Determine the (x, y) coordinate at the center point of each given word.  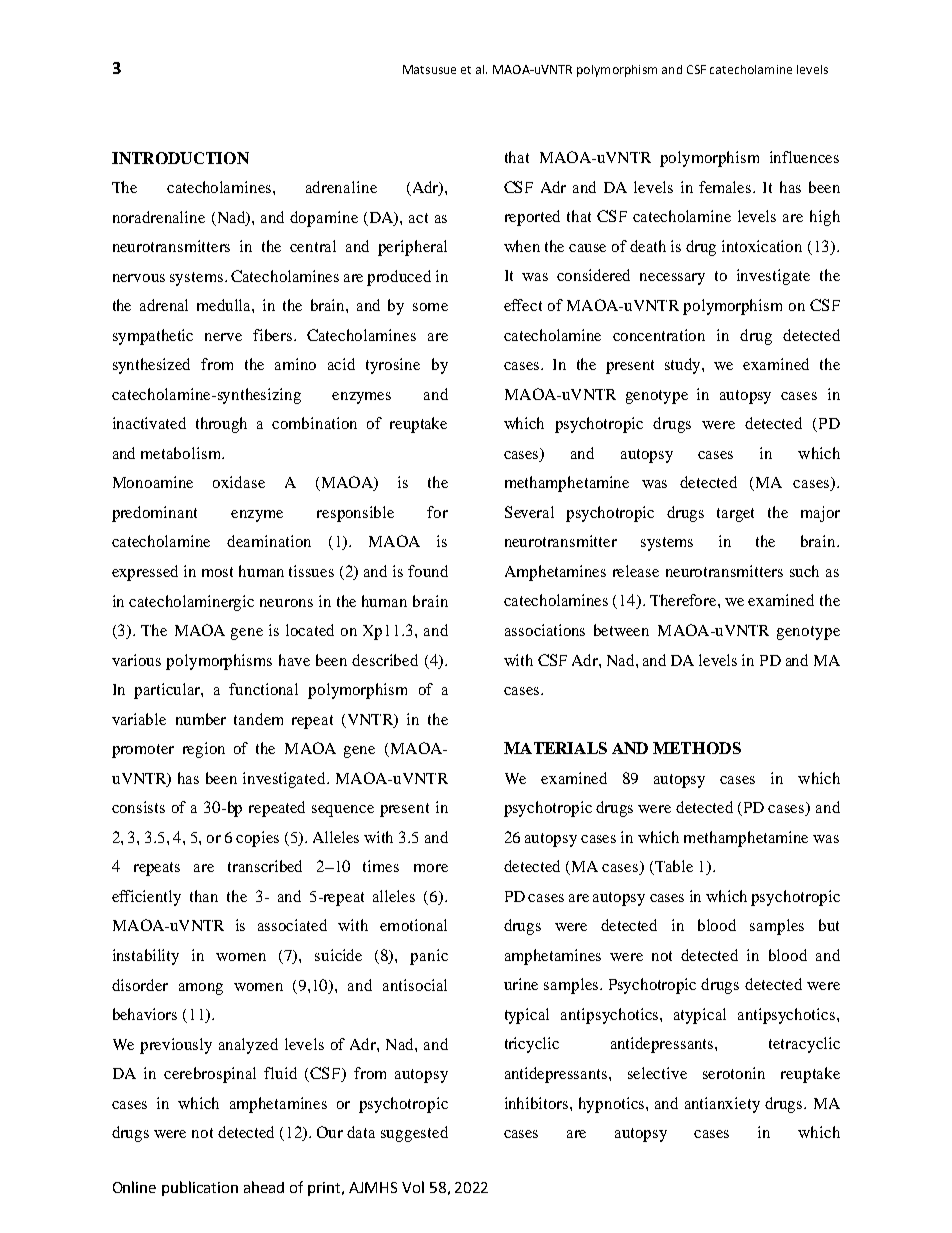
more (431, 868)
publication (200, 1188)
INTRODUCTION (180, 158)
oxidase (239, 482)
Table (673, 867)
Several (529, 512)
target (735, 515)
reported (532, 218)
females (726, 187)
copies (257, 839)
